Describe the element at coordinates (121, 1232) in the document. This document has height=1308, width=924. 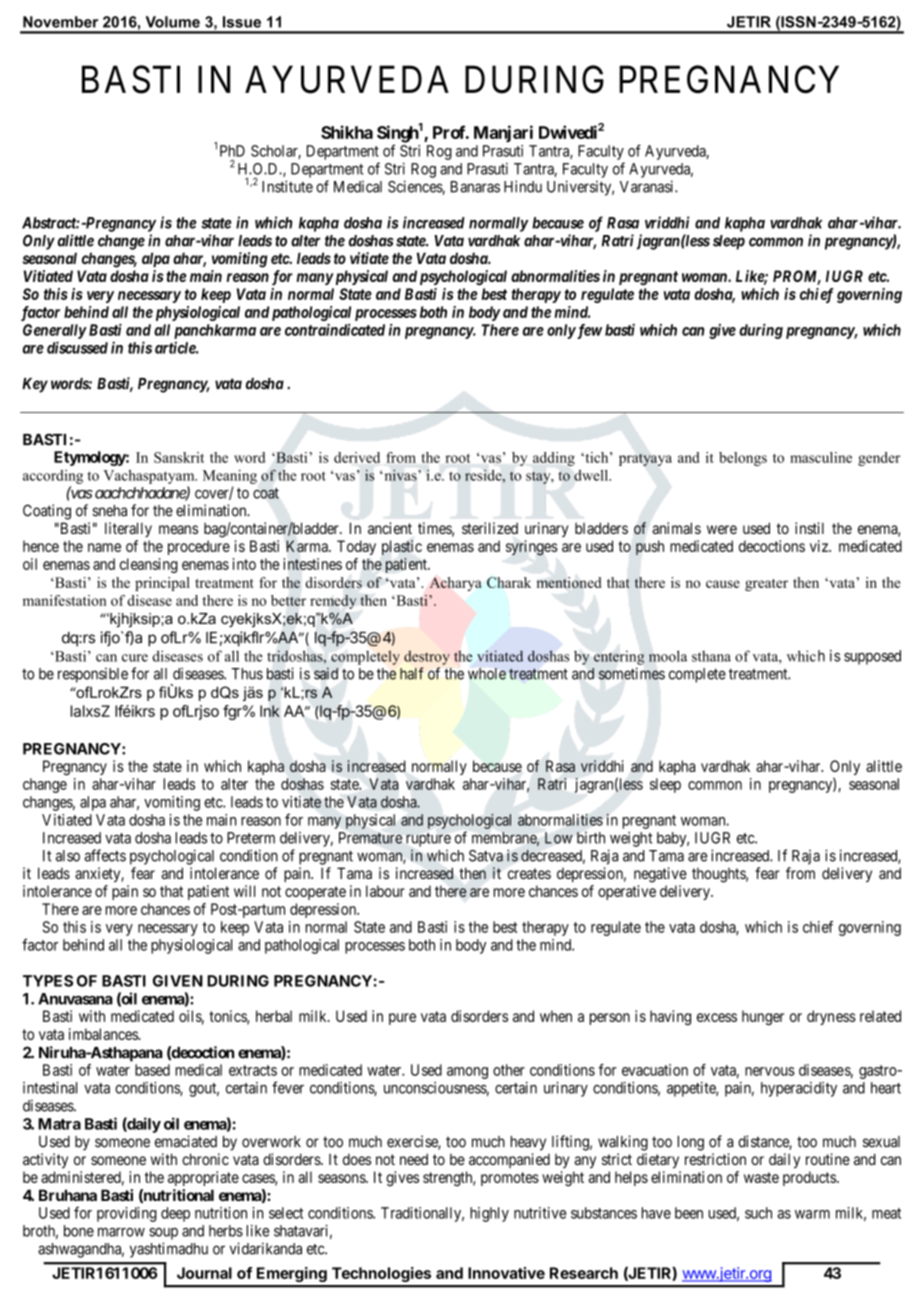
I see `marrow` at that location.
